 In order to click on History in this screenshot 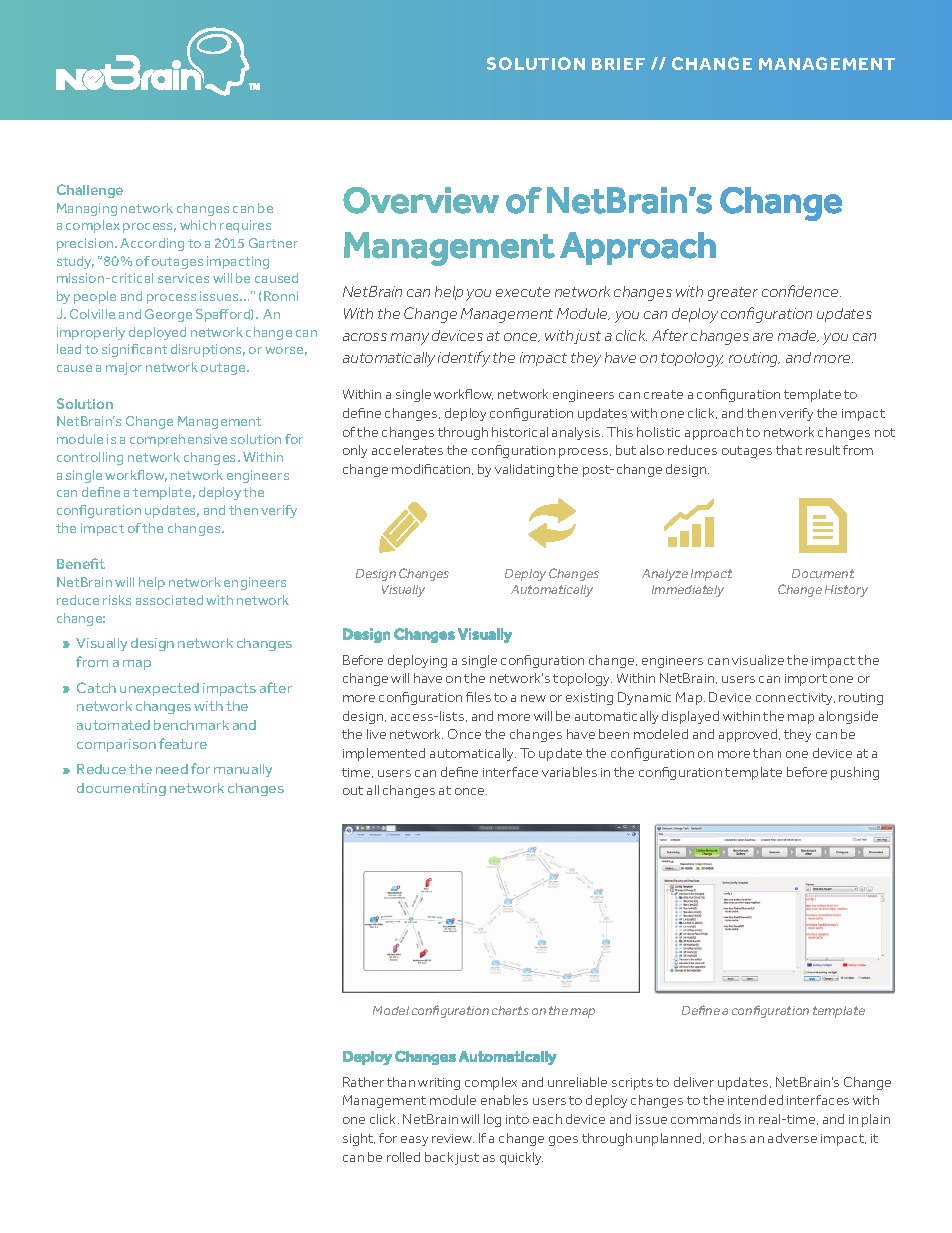, I will do `click(846, 591)`.
